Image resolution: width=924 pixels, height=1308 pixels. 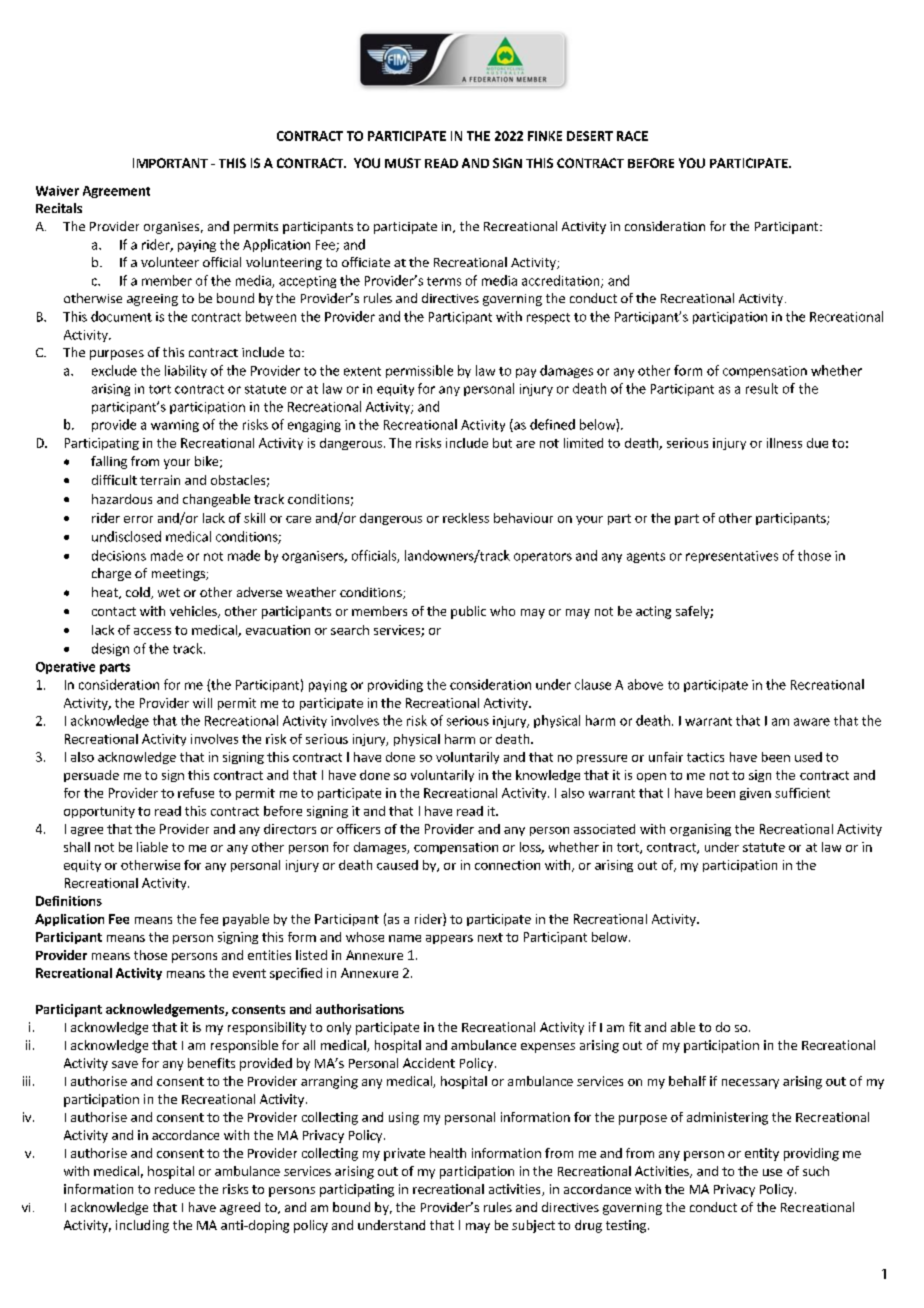 I want to click on private, so click(x=404, y=1154).
